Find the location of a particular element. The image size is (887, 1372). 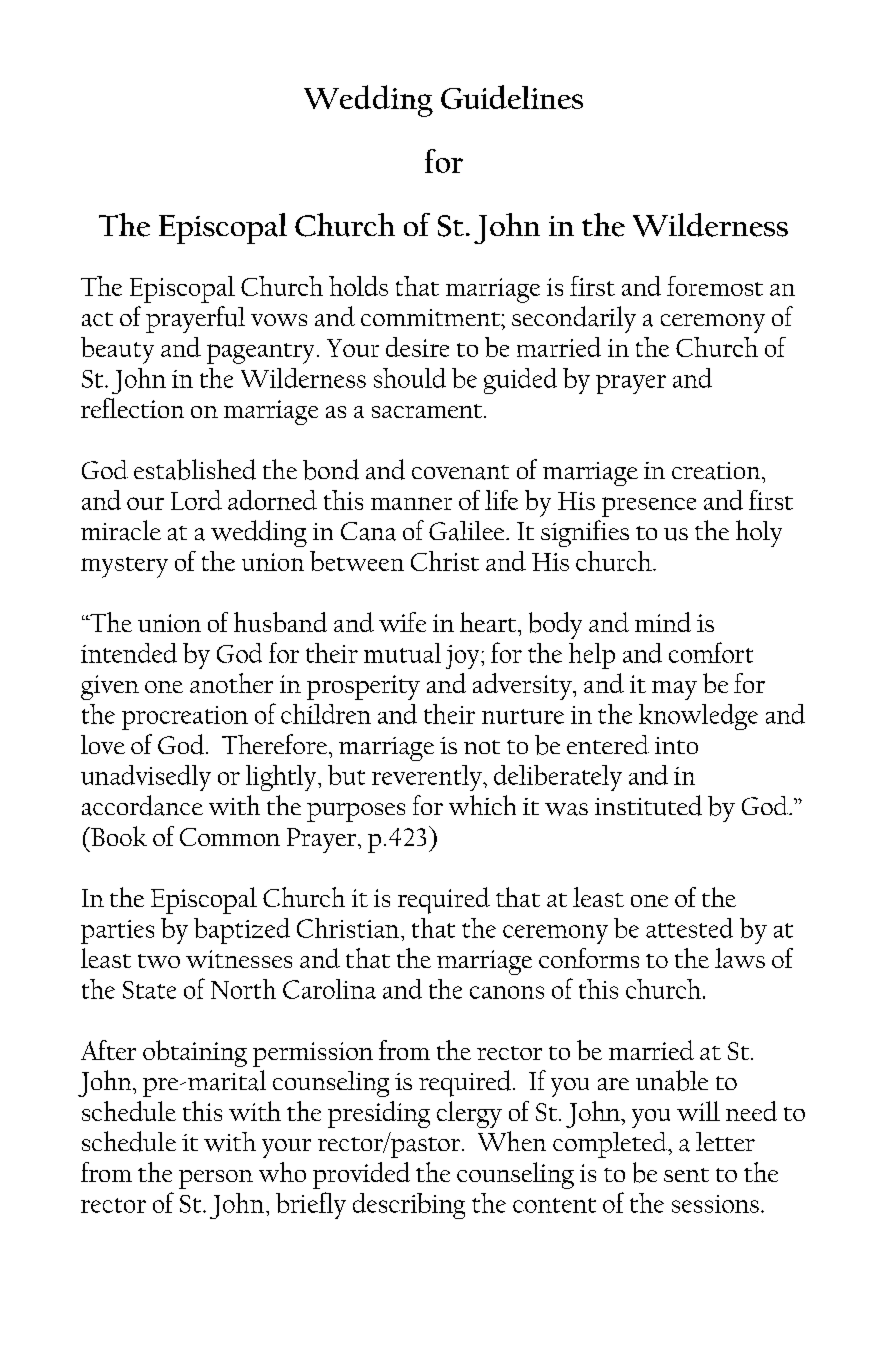

comfort is located at coordinates (711, 652).
